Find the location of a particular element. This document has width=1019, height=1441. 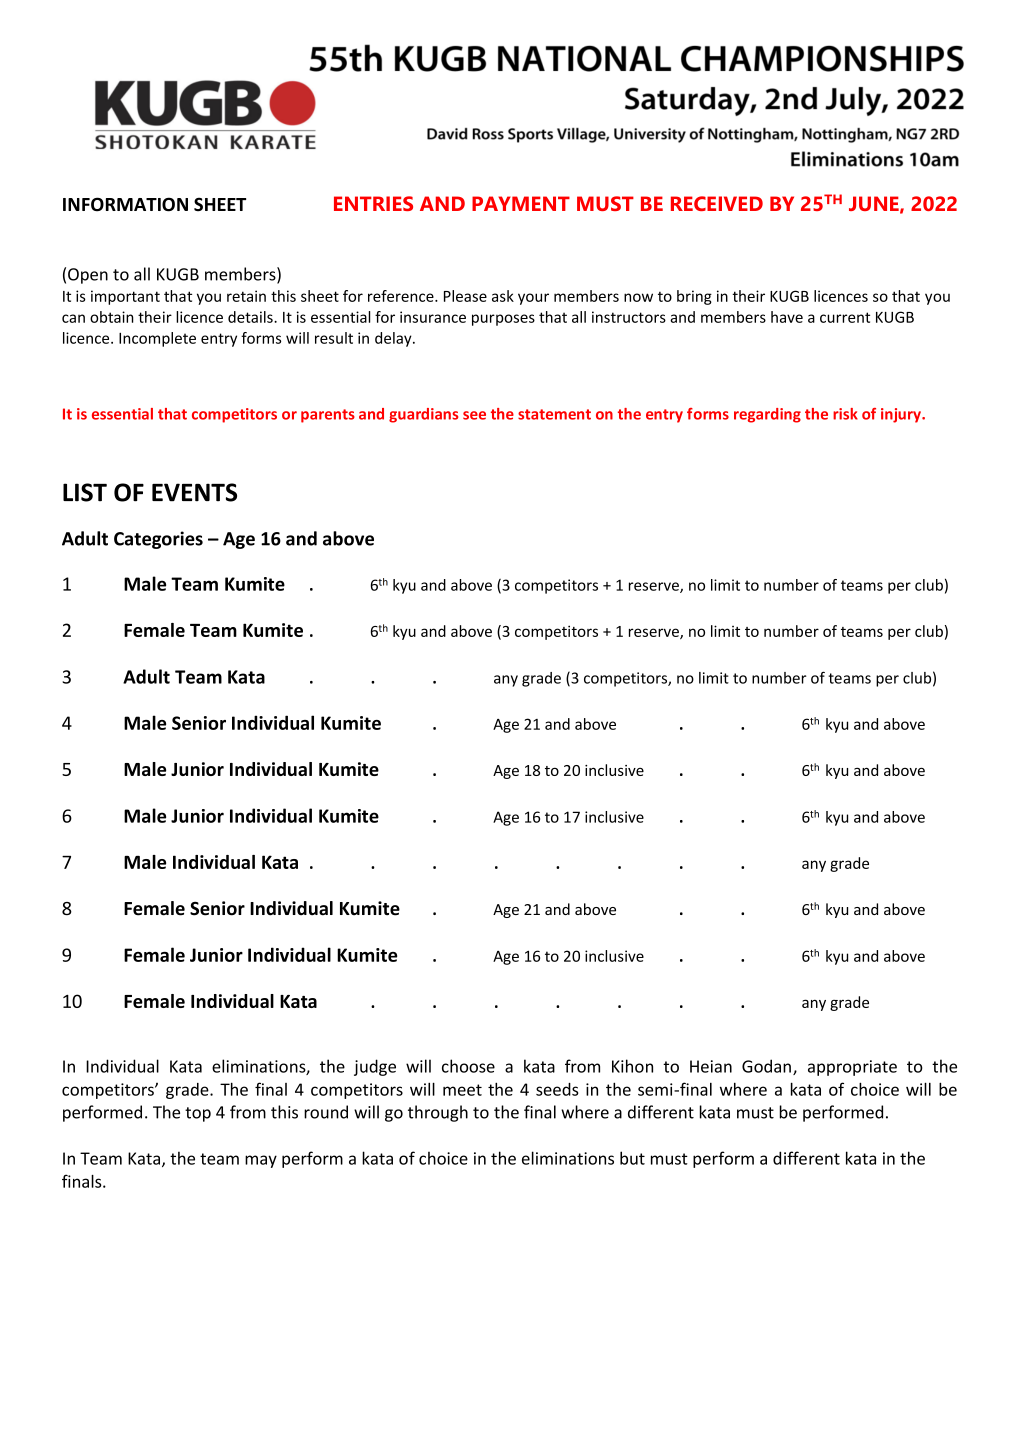

through is located at coordinates (438, 1113).
